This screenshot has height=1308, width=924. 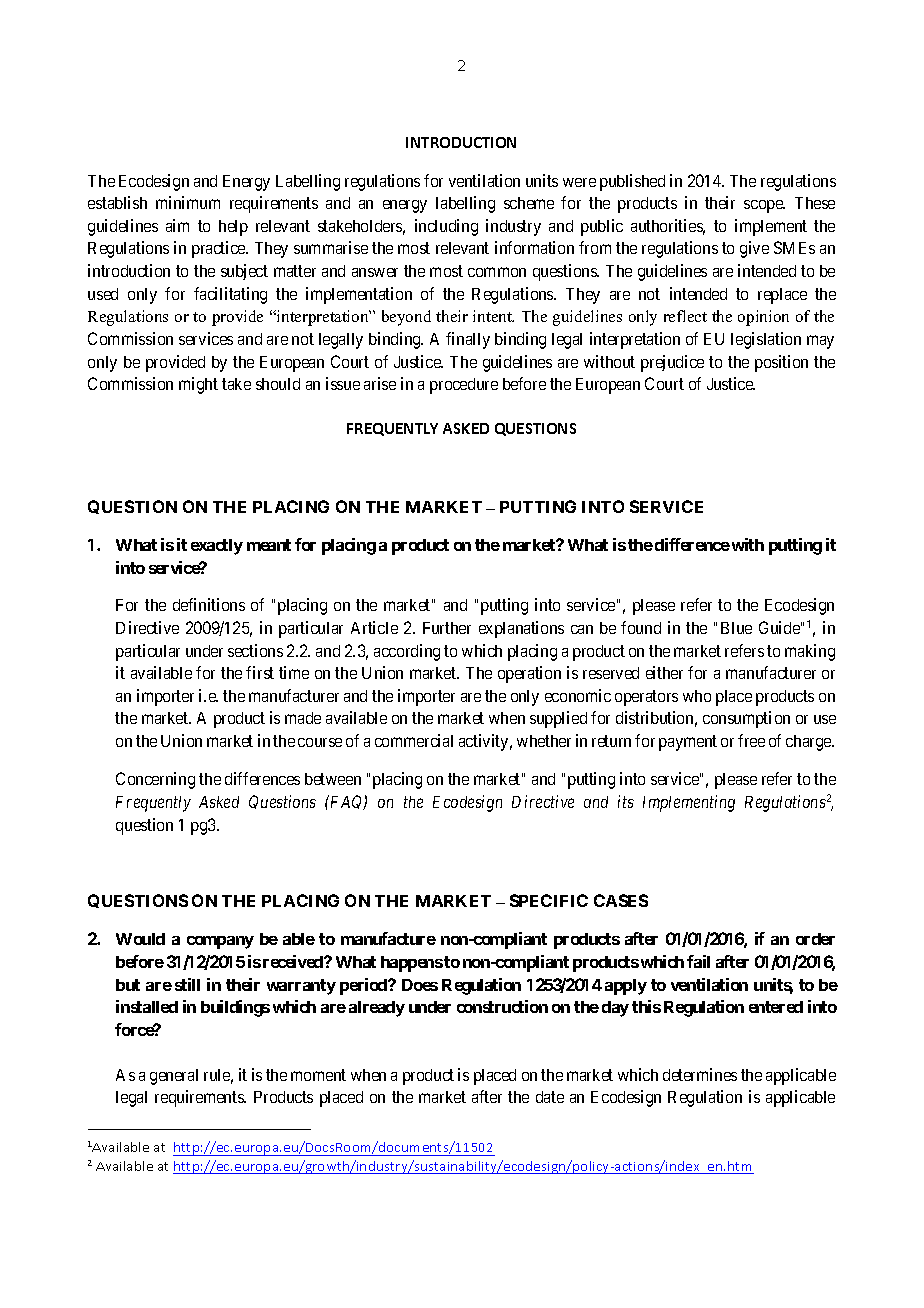 What do you see at coordinates (155, 780) in the screenshot?
I see `Concerning` at bounding box center [155, 780].
